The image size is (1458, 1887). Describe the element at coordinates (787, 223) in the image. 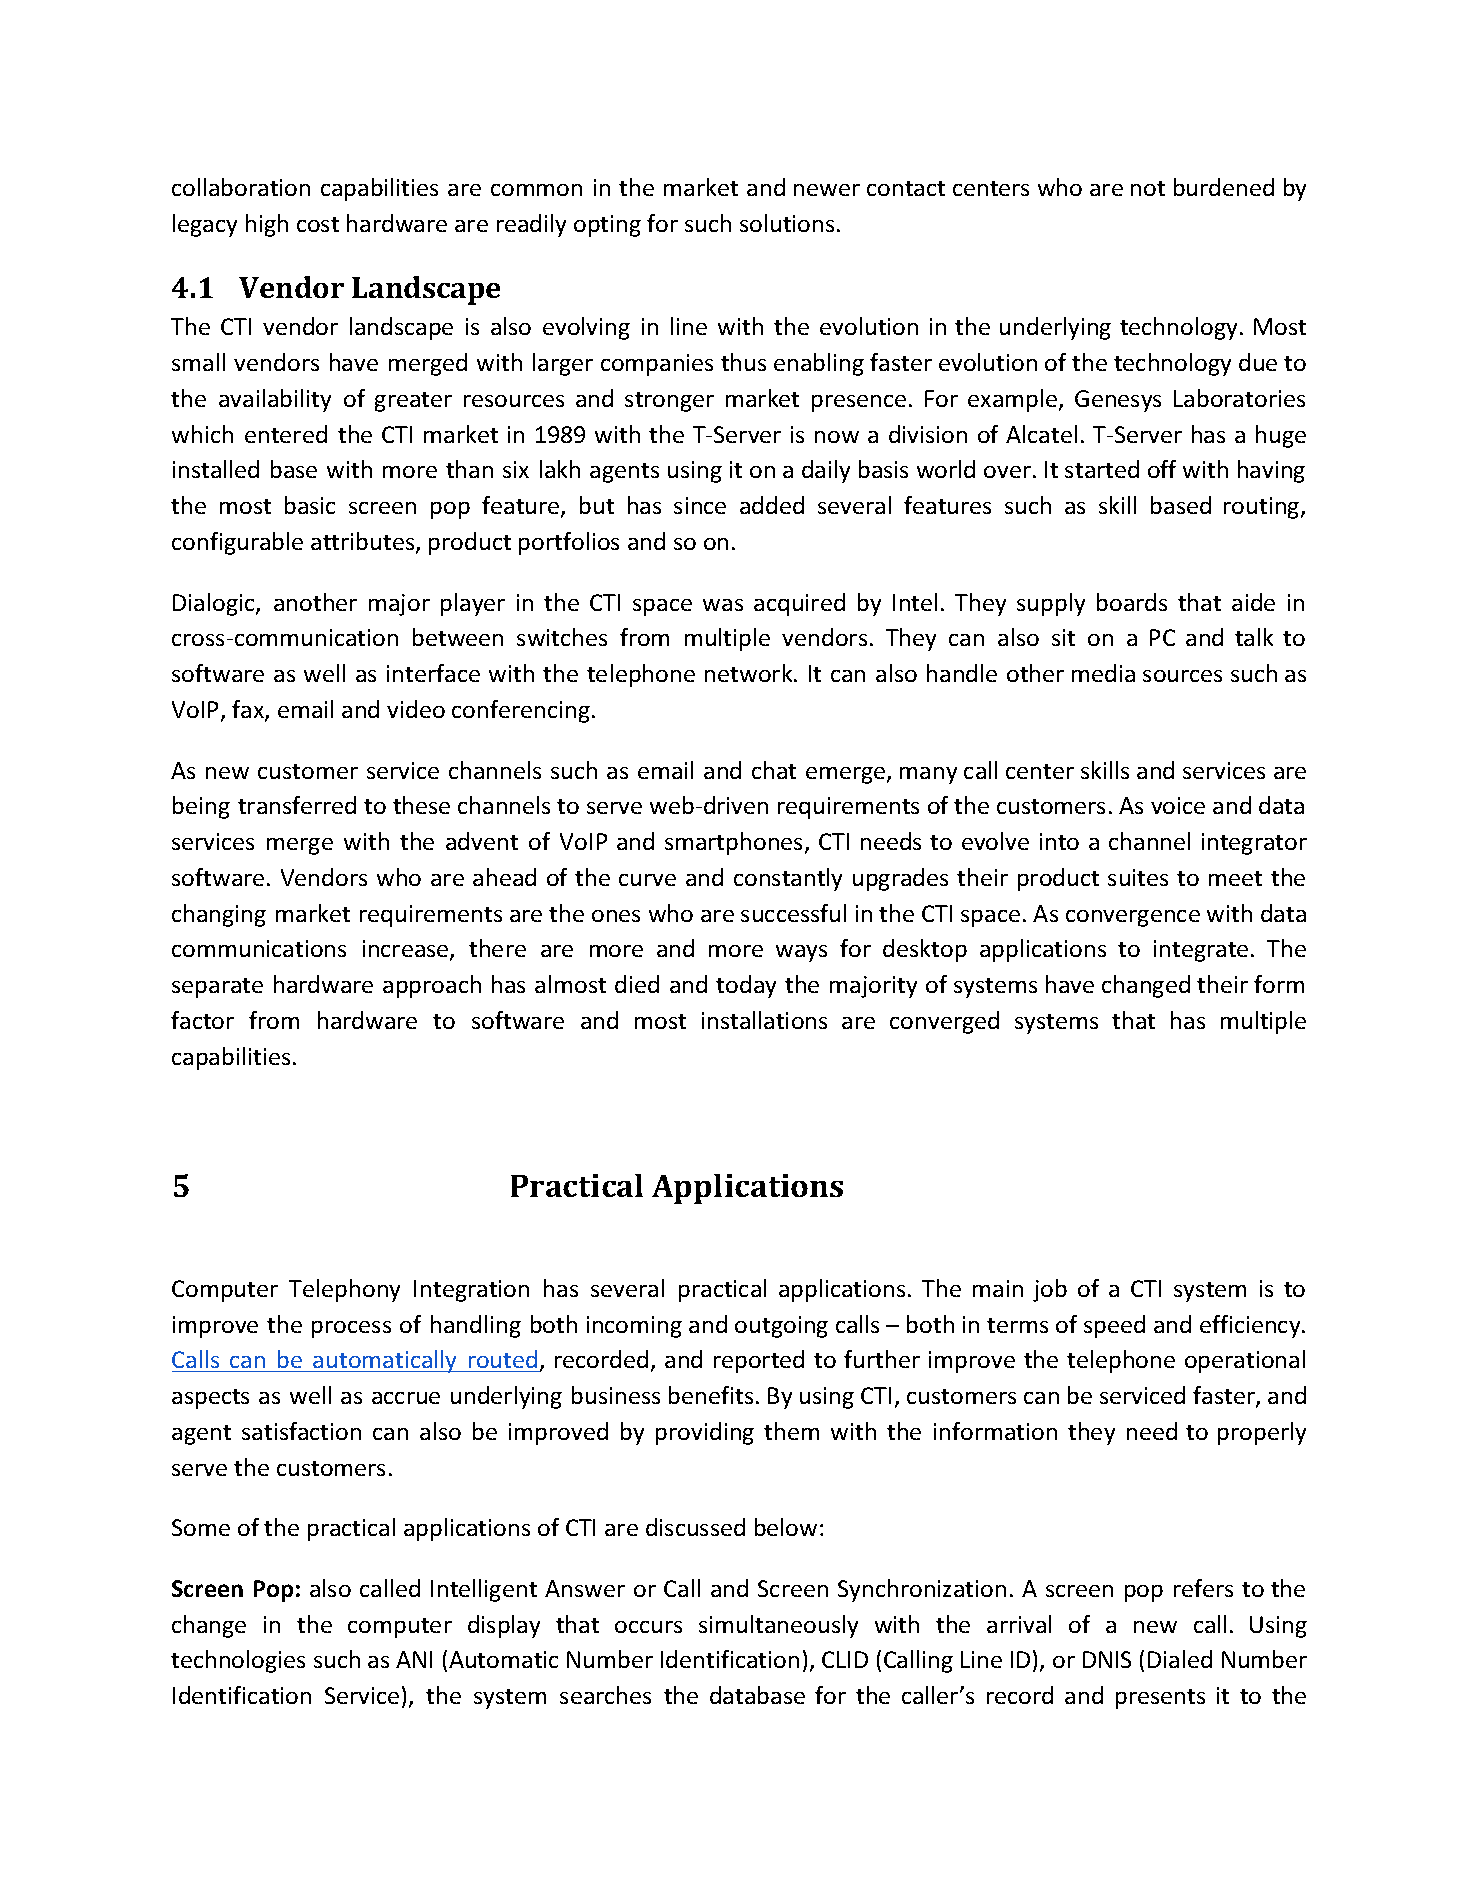

I see `solutions` at that location.
